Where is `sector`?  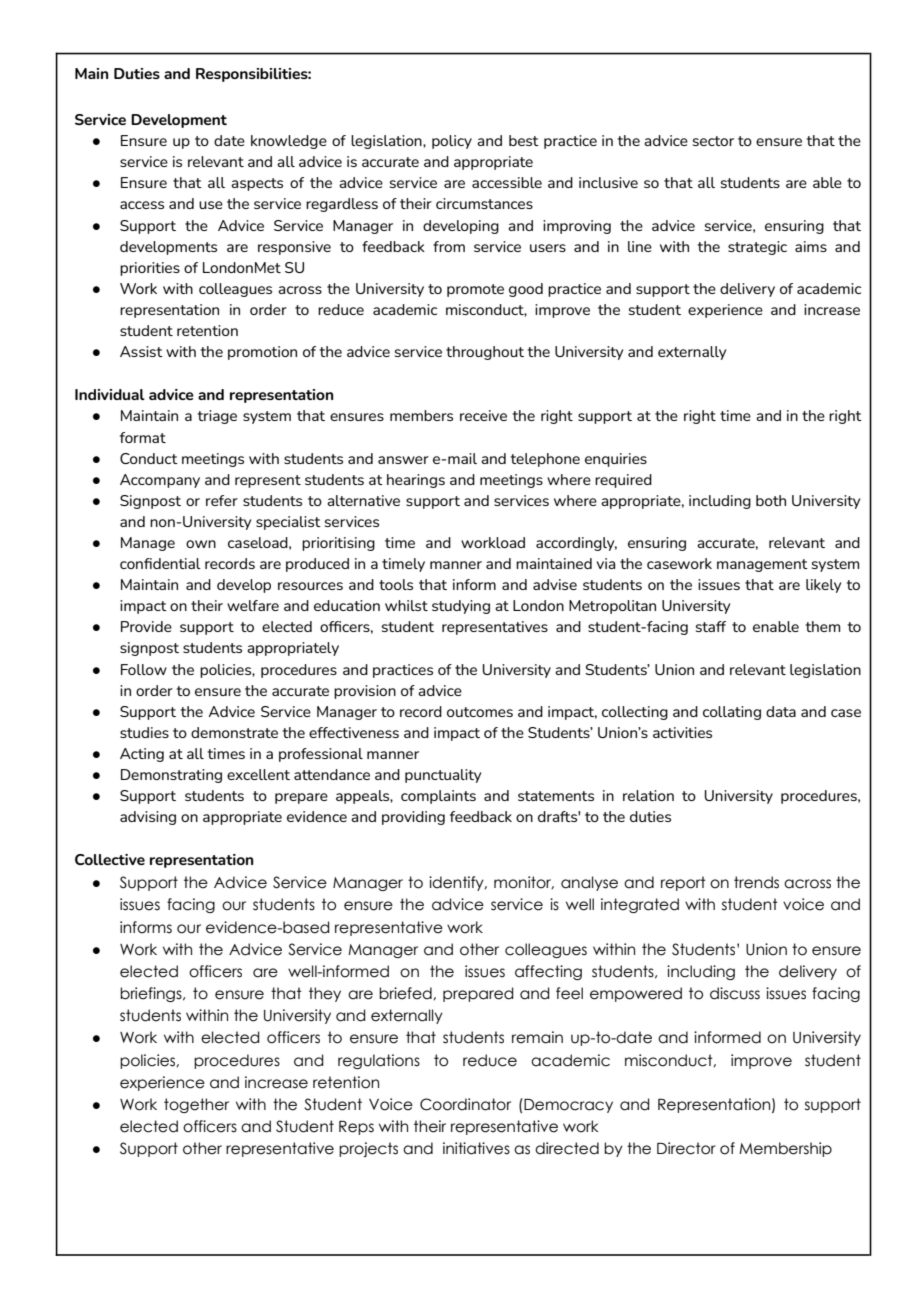 sector is located at coordinates (713, 141).
